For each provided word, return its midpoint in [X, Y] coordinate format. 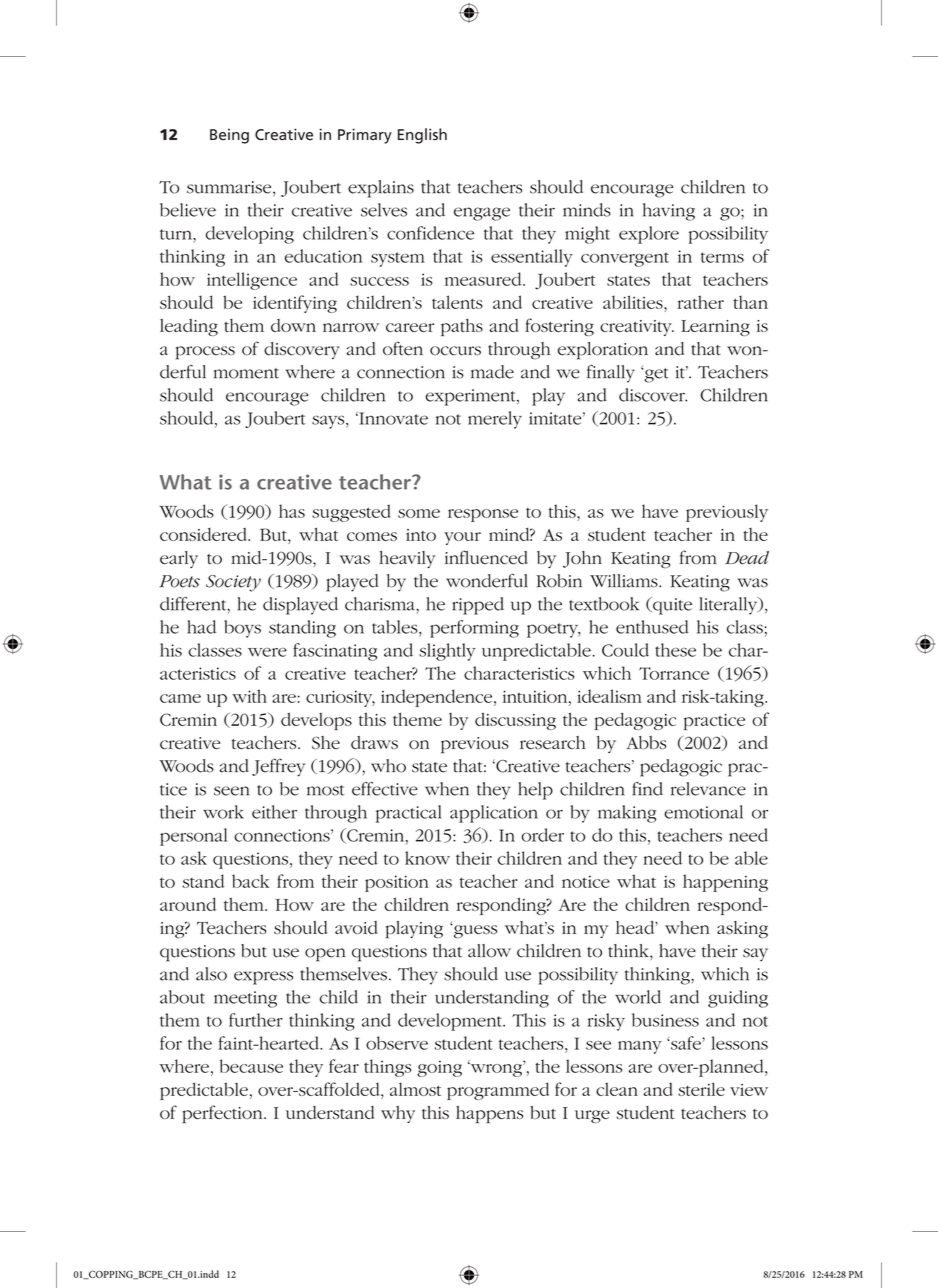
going [439, 1068]
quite [671, 606]
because [251, 1066]
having [669, 212]
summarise [230, 188]
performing [474, 629]
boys [242, 629]
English [422, 136]
